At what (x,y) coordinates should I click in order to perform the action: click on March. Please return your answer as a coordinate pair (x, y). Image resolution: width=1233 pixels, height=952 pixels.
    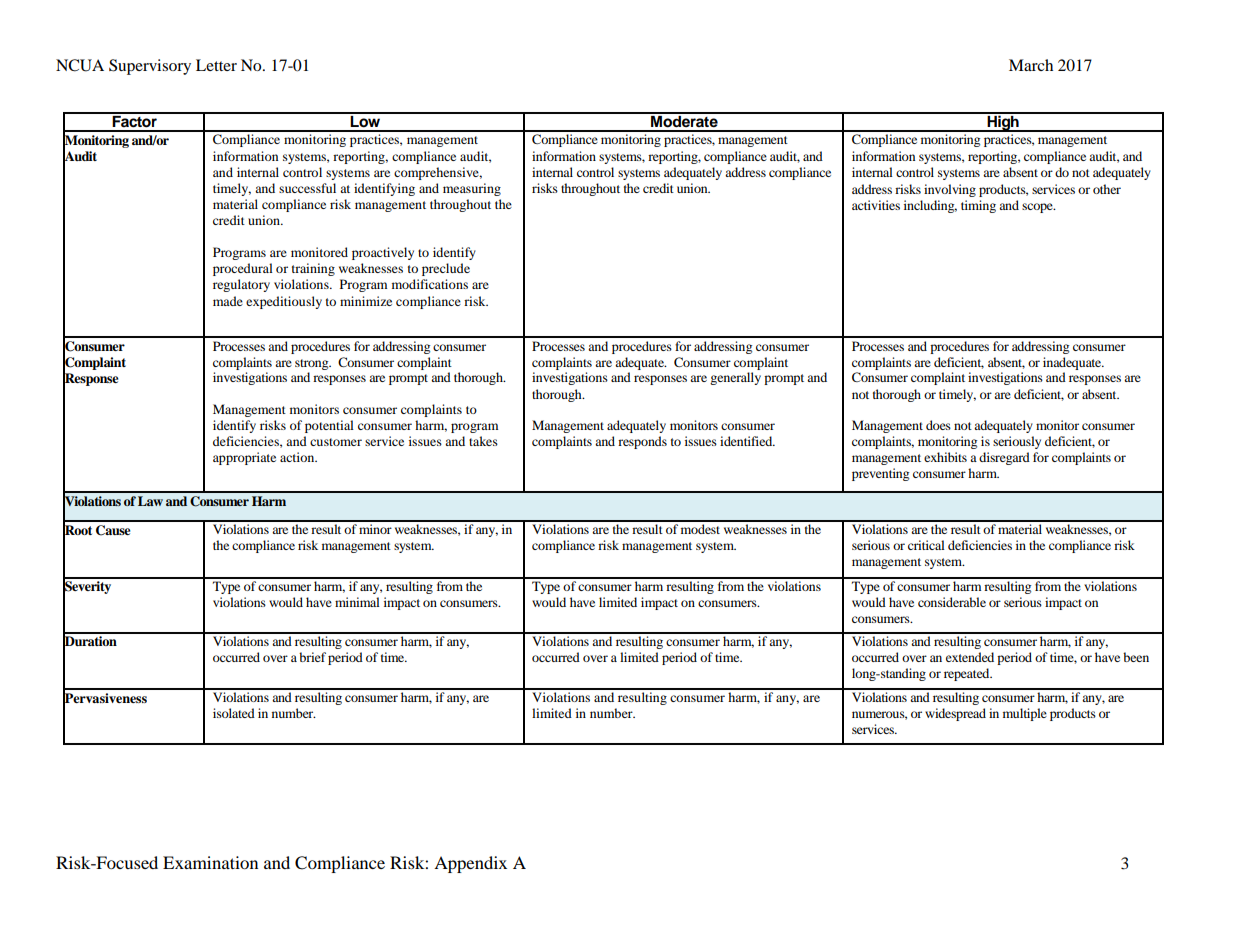
    Looking at the image, I should click on (1031, 65).
